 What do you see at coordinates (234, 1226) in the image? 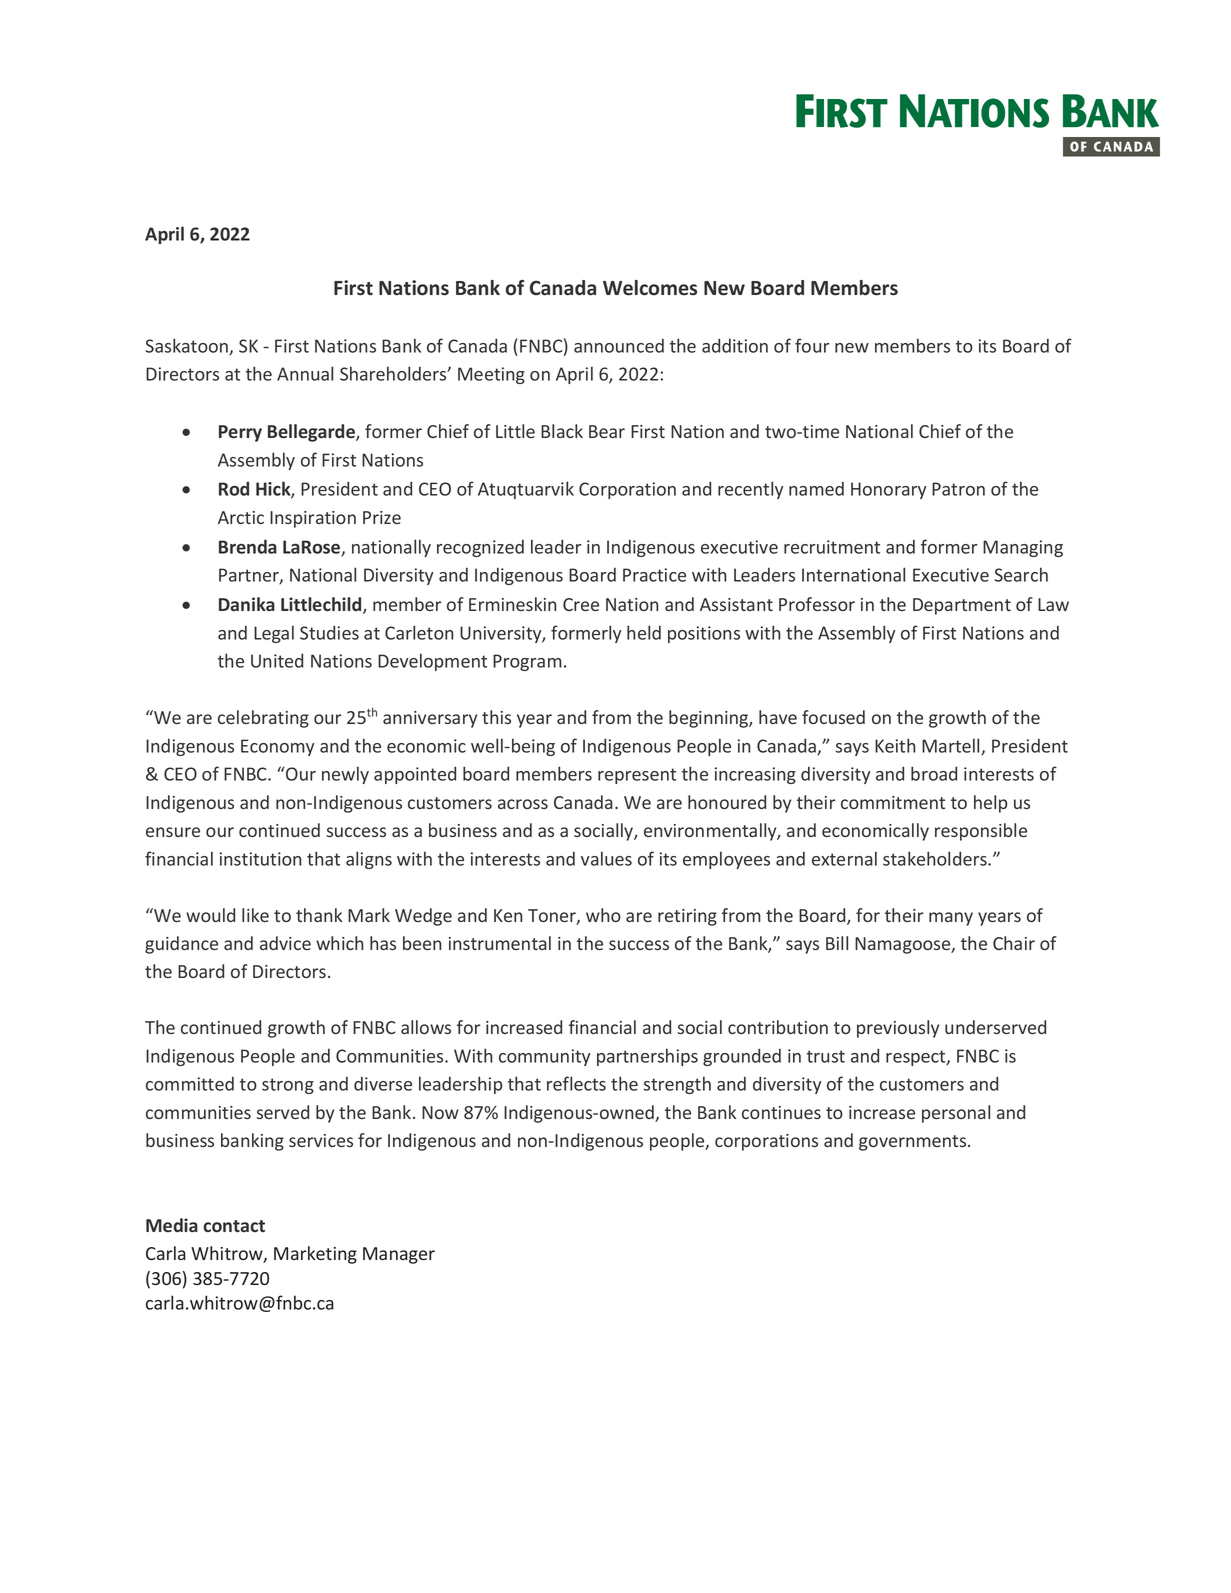
I see `contact` at bounding box center [234, 1226].
